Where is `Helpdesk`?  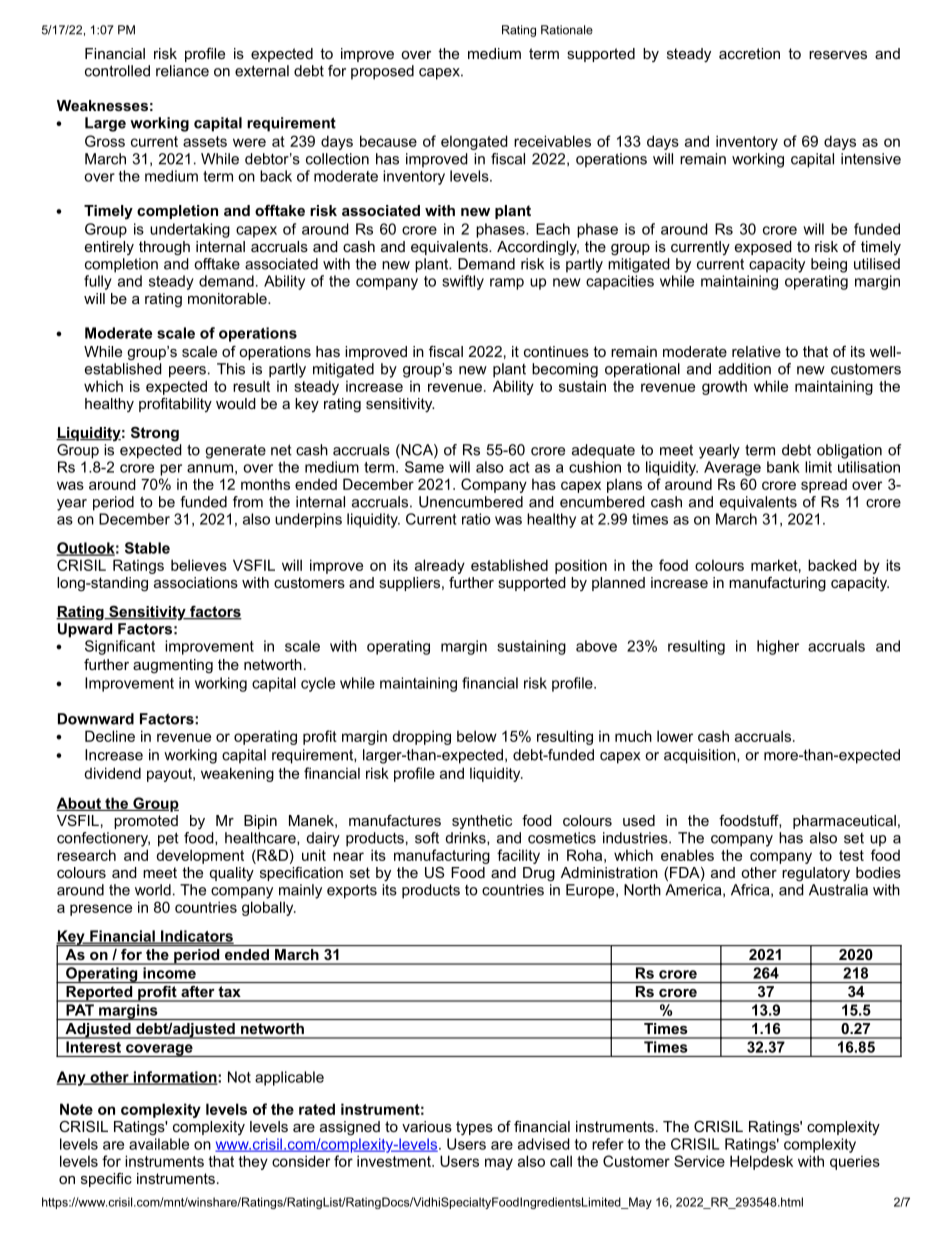 Helpdesk is located at coordinates (761, 1162).
